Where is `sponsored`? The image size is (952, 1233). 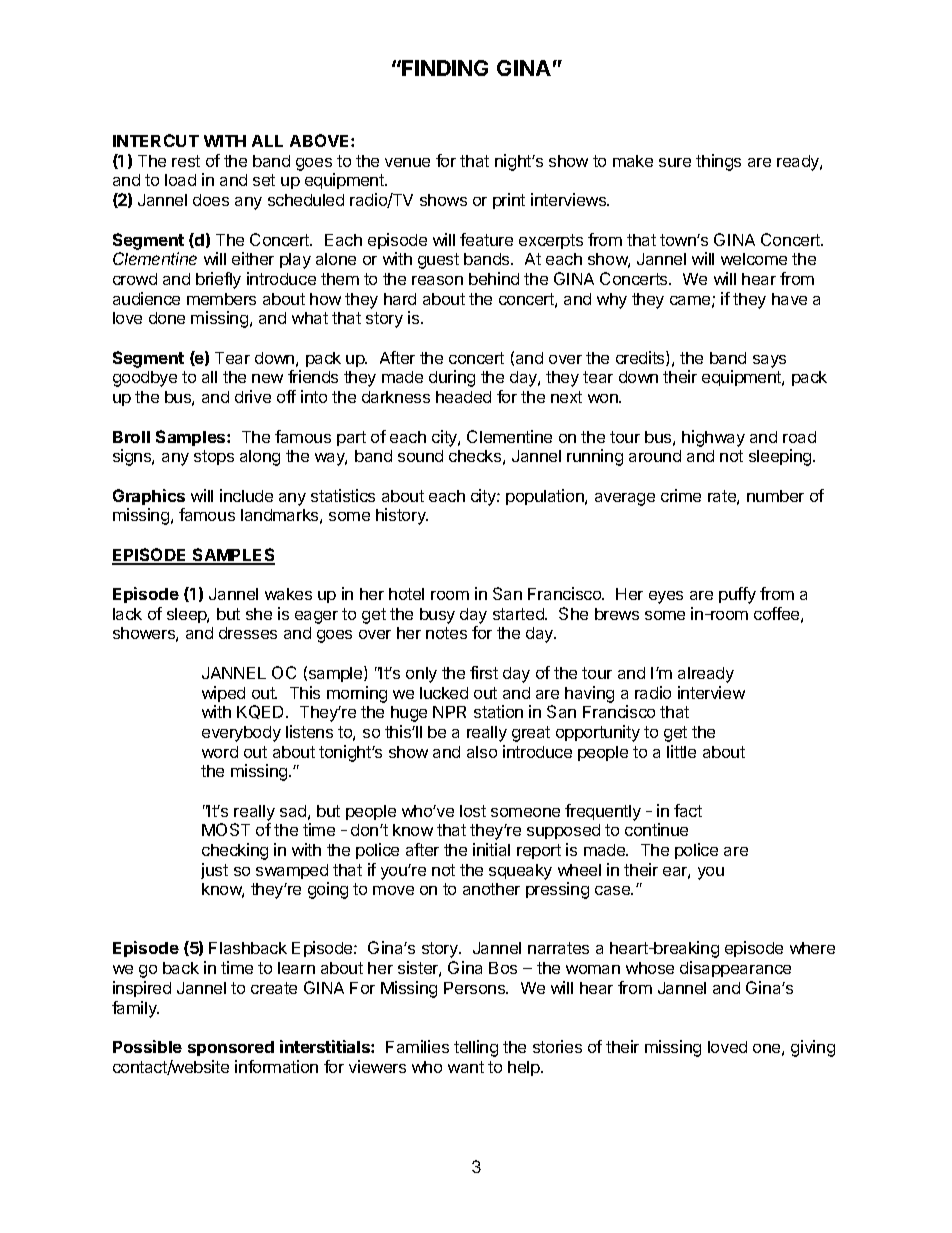 sponsored is located at coordinates (231, 1048).
